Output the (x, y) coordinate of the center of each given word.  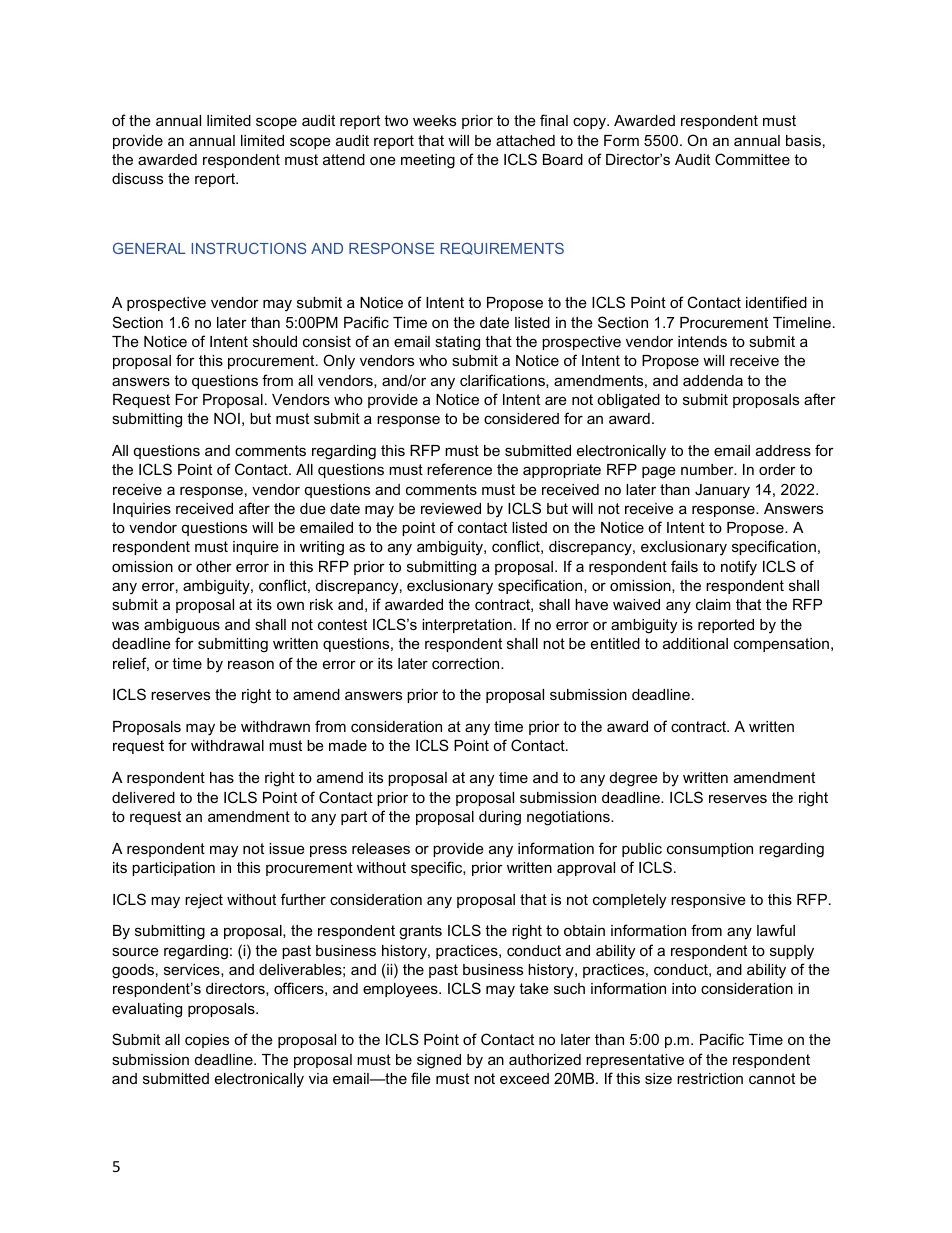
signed (439, 1061)
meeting (428, 161)
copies (207, 1041)
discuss (137, 178)
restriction (710, 1078)
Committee (752, 159)
